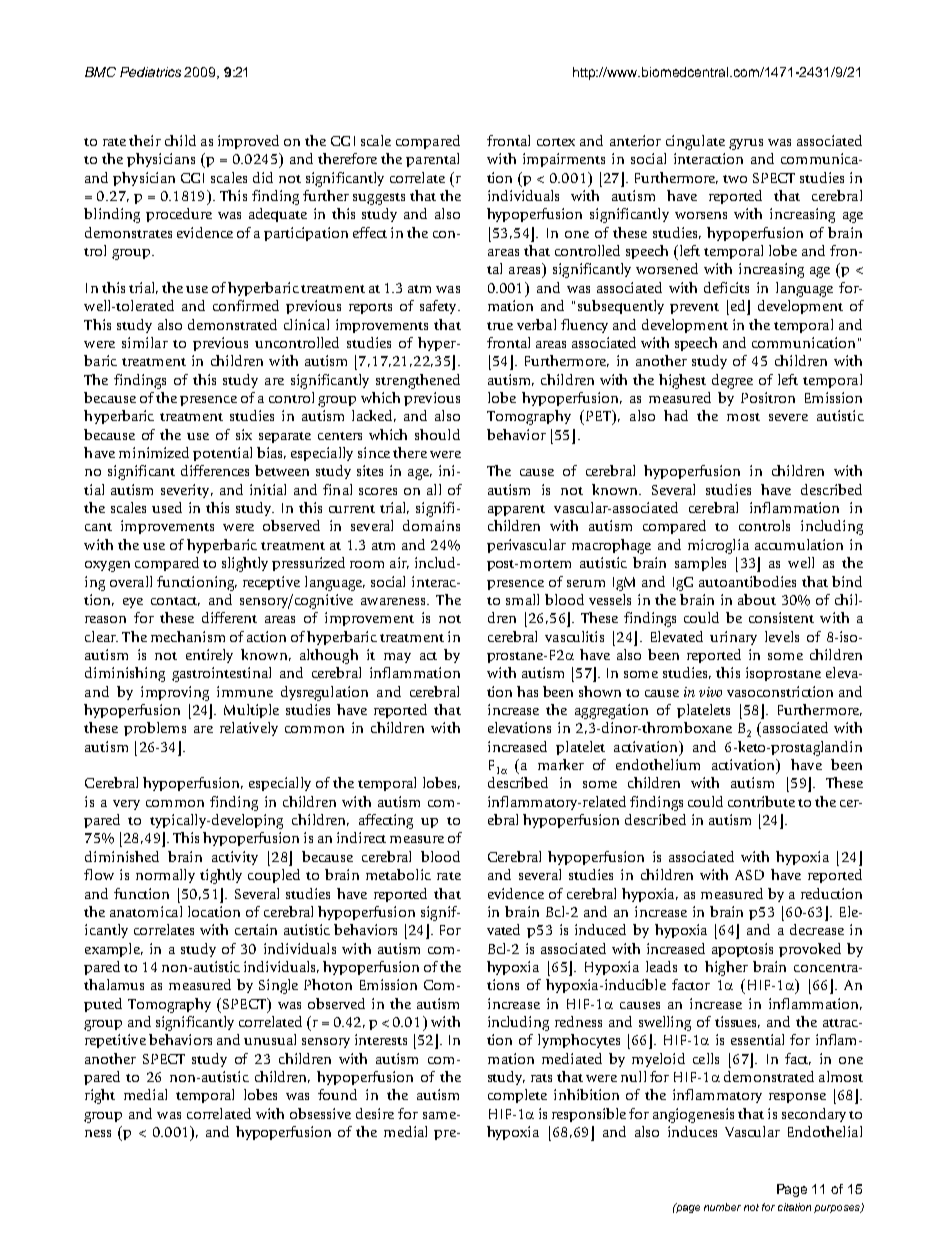  I want to click on parental, so click(432, 160).
